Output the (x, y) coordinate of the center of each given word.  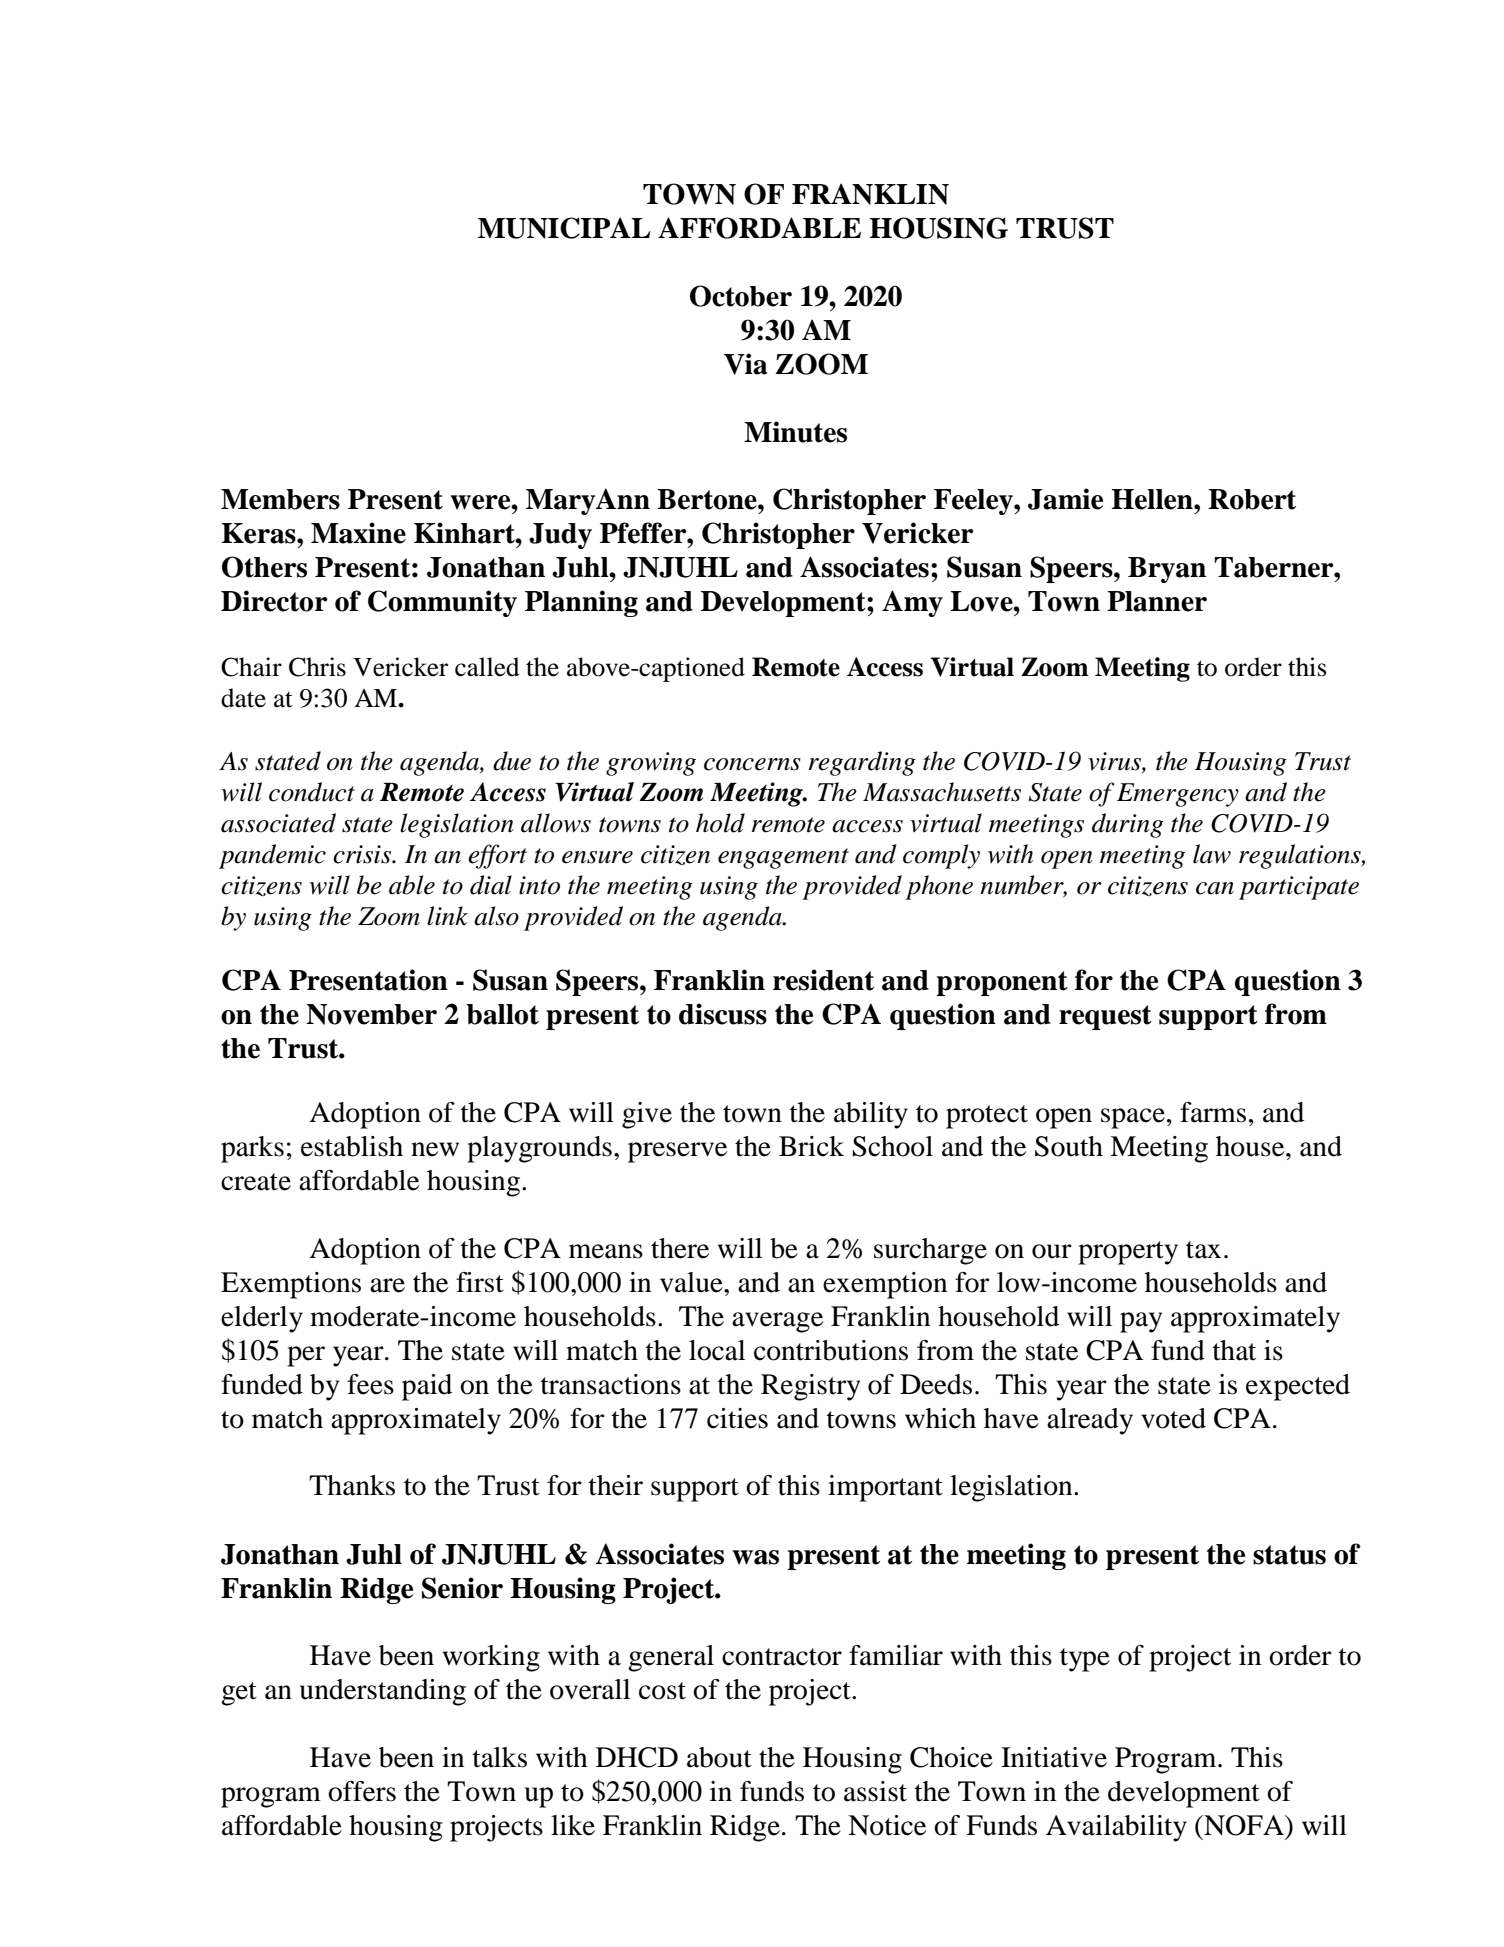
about (719, 1757)
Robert (1252, 499)
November (371, 1014)
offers (362, 1791)
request (1105, 1017)
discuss (723, 1014)
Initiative (1054, 1757)
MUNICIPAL (564, 228)
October (741, 296)
